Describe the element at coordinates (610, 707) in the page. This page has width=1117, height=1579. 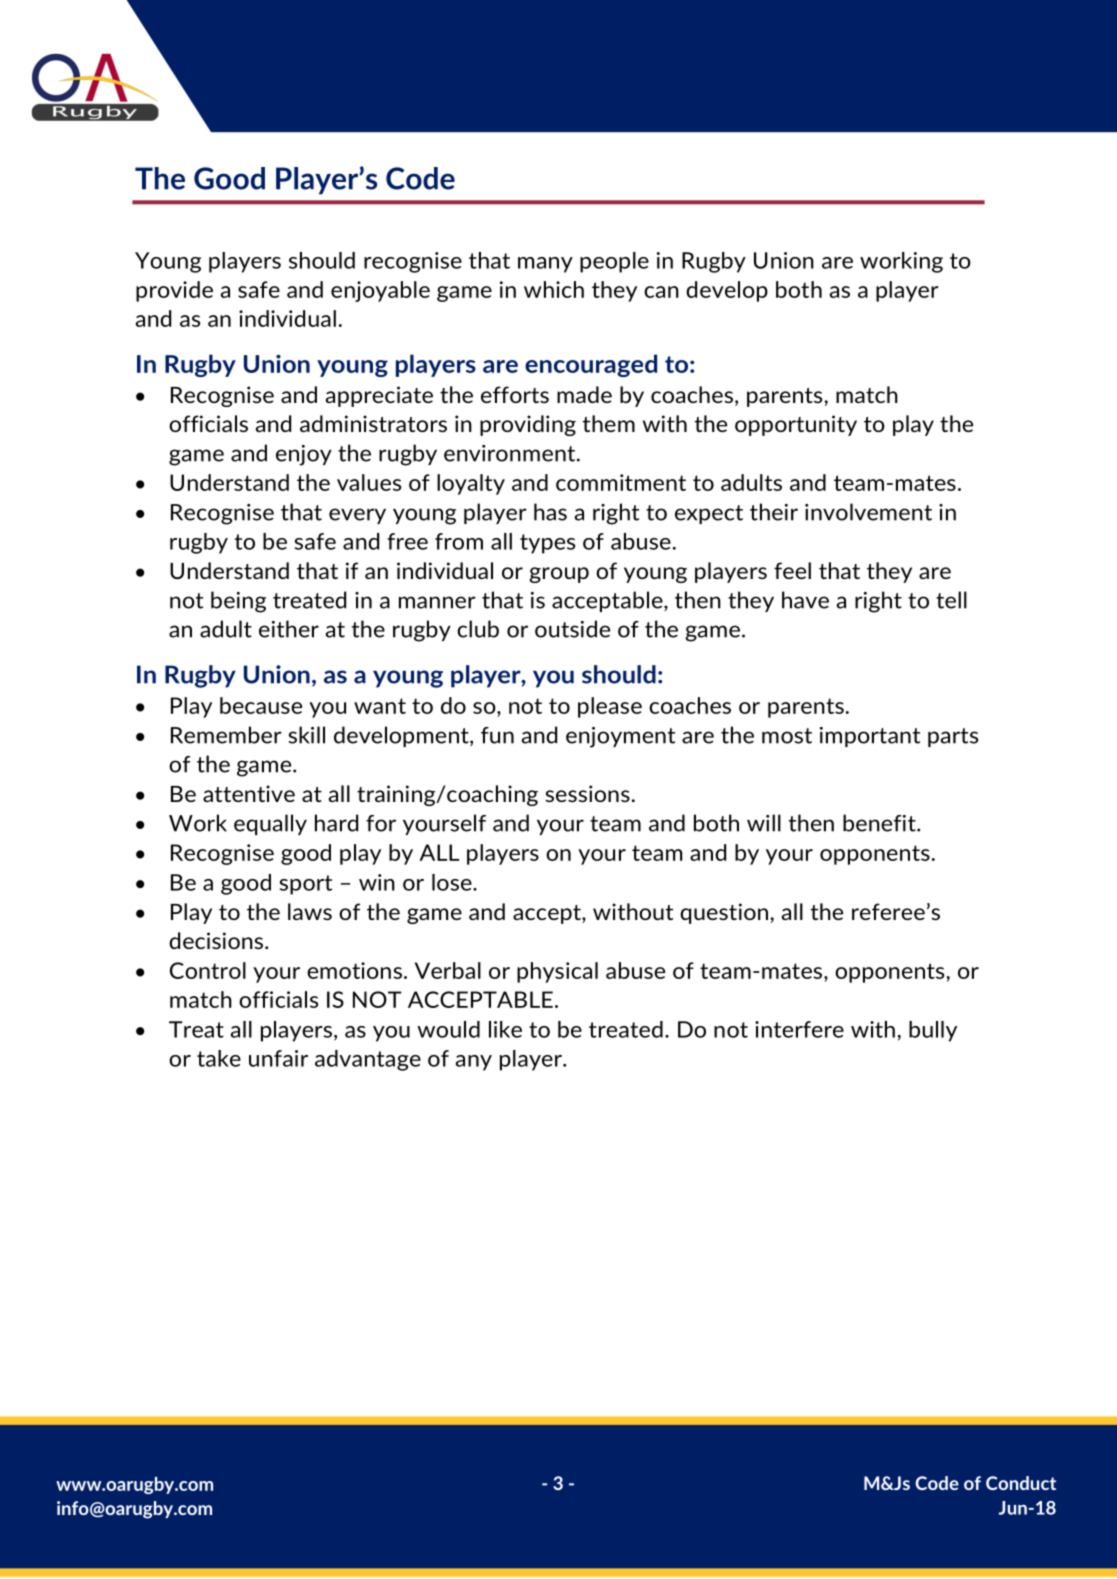
I see `please` at that location.
